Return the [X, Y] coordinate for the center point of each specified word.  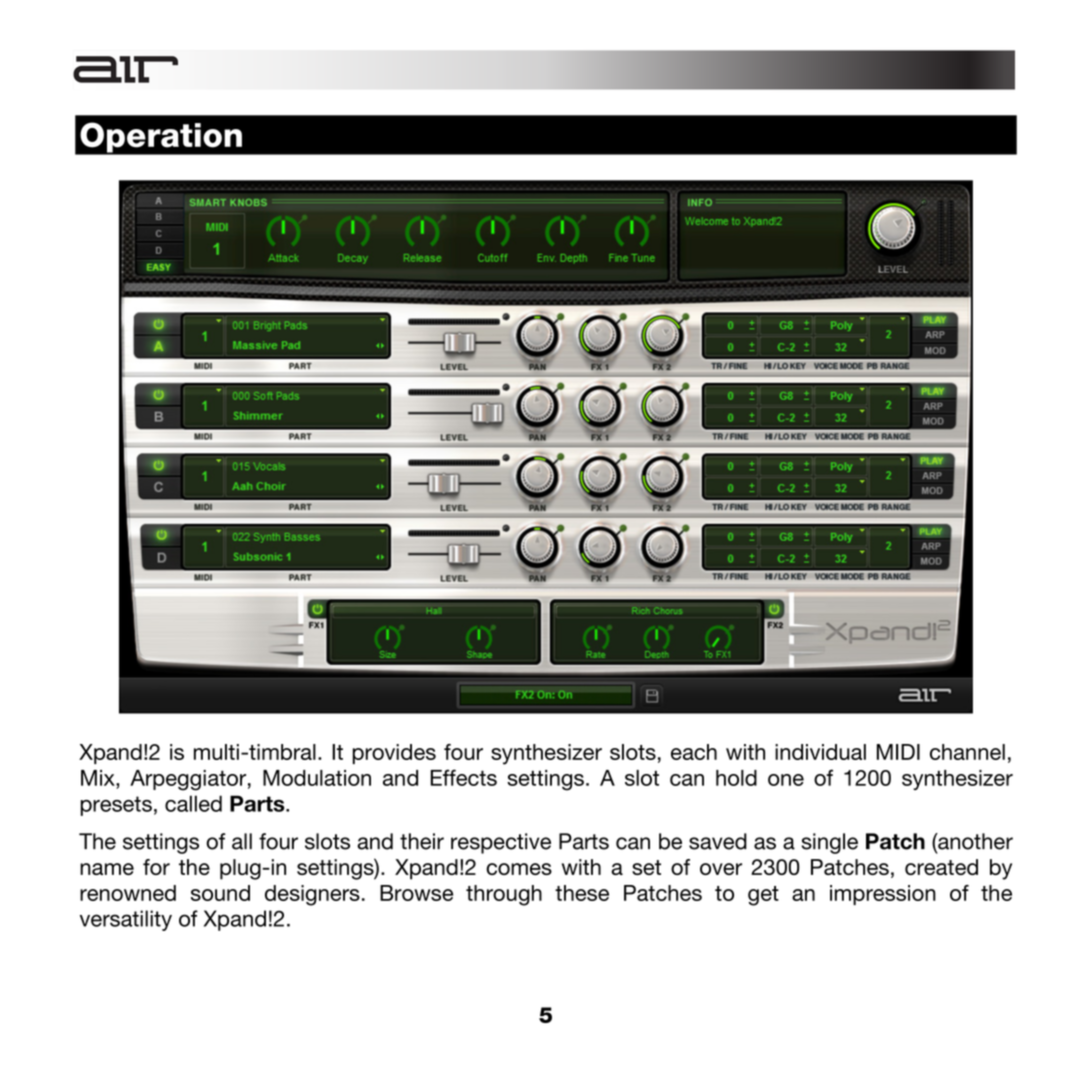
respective [501, 843]
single [829, 843]
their [422, 841]
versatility [126, 920]
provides [394, 754]
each [694, 752]
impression [883, 895]
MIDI [898, 752]
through [504, 895]
